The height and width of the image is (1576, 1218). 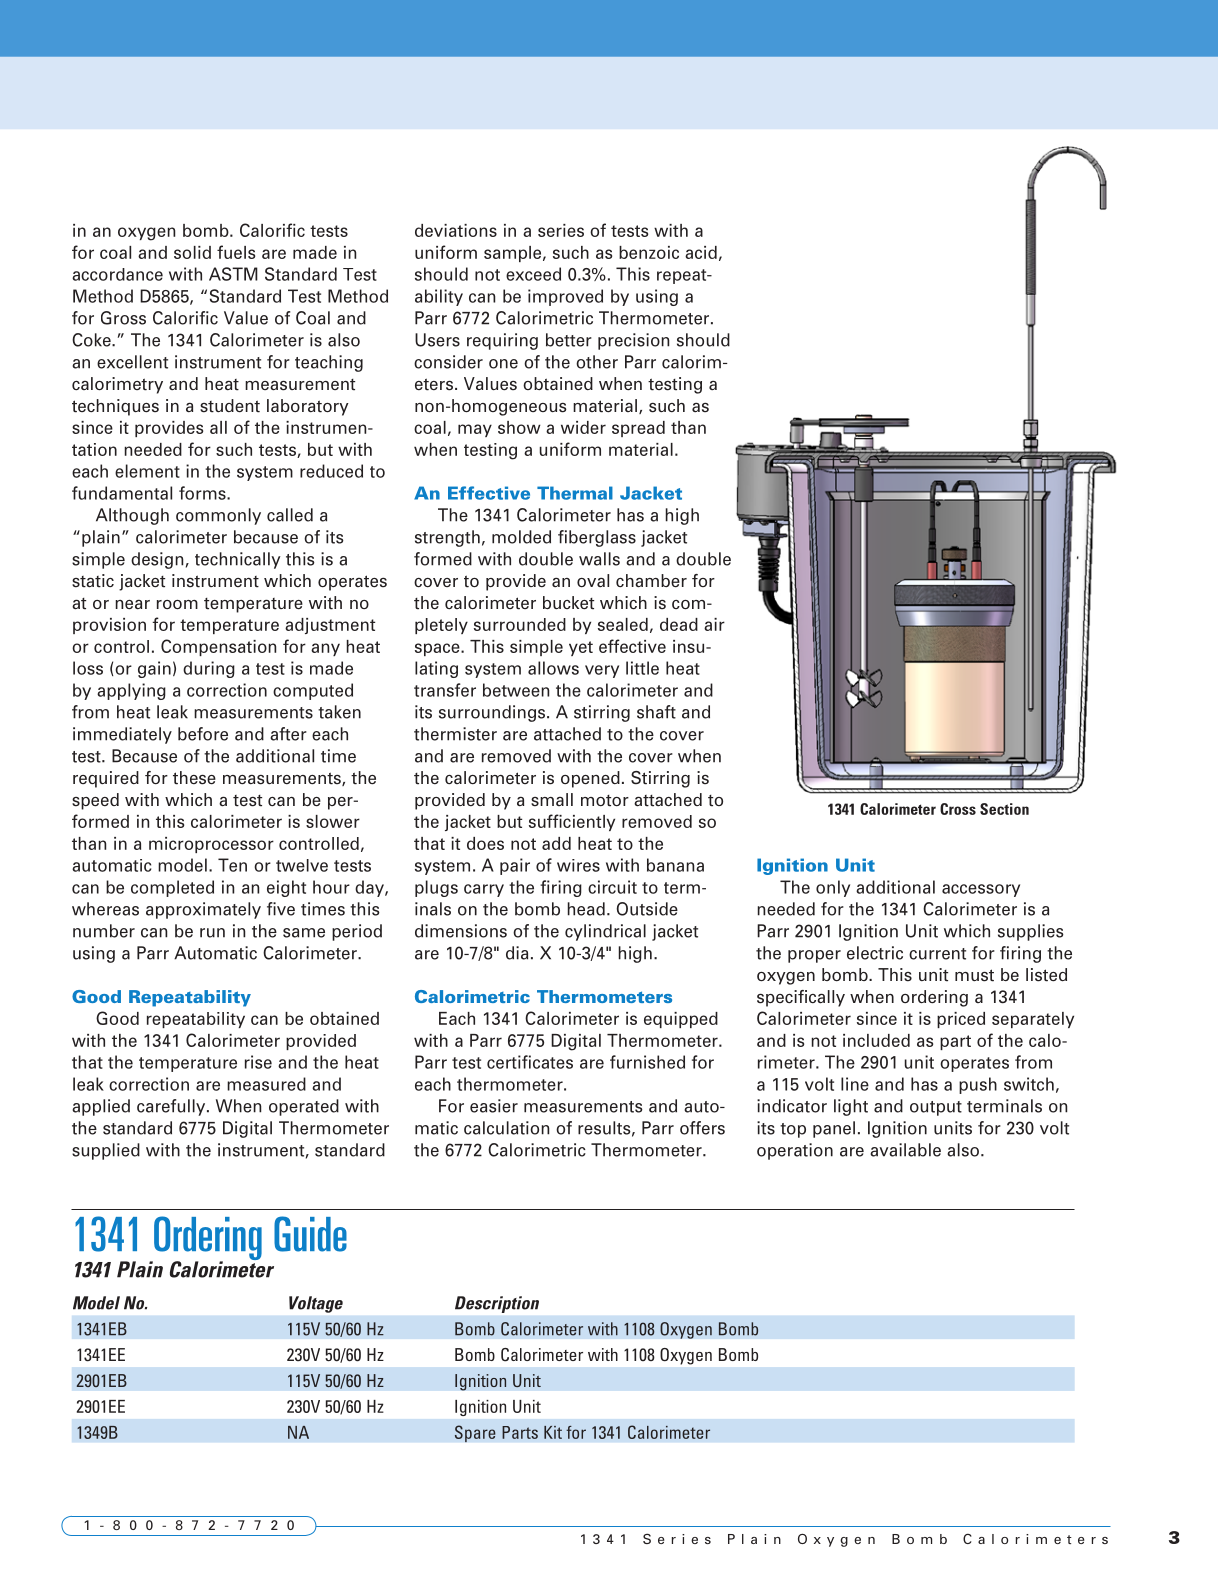 What do you see at coordinates (679, 624) in the image?
I see `dead` at bounding box center [679, 624].
